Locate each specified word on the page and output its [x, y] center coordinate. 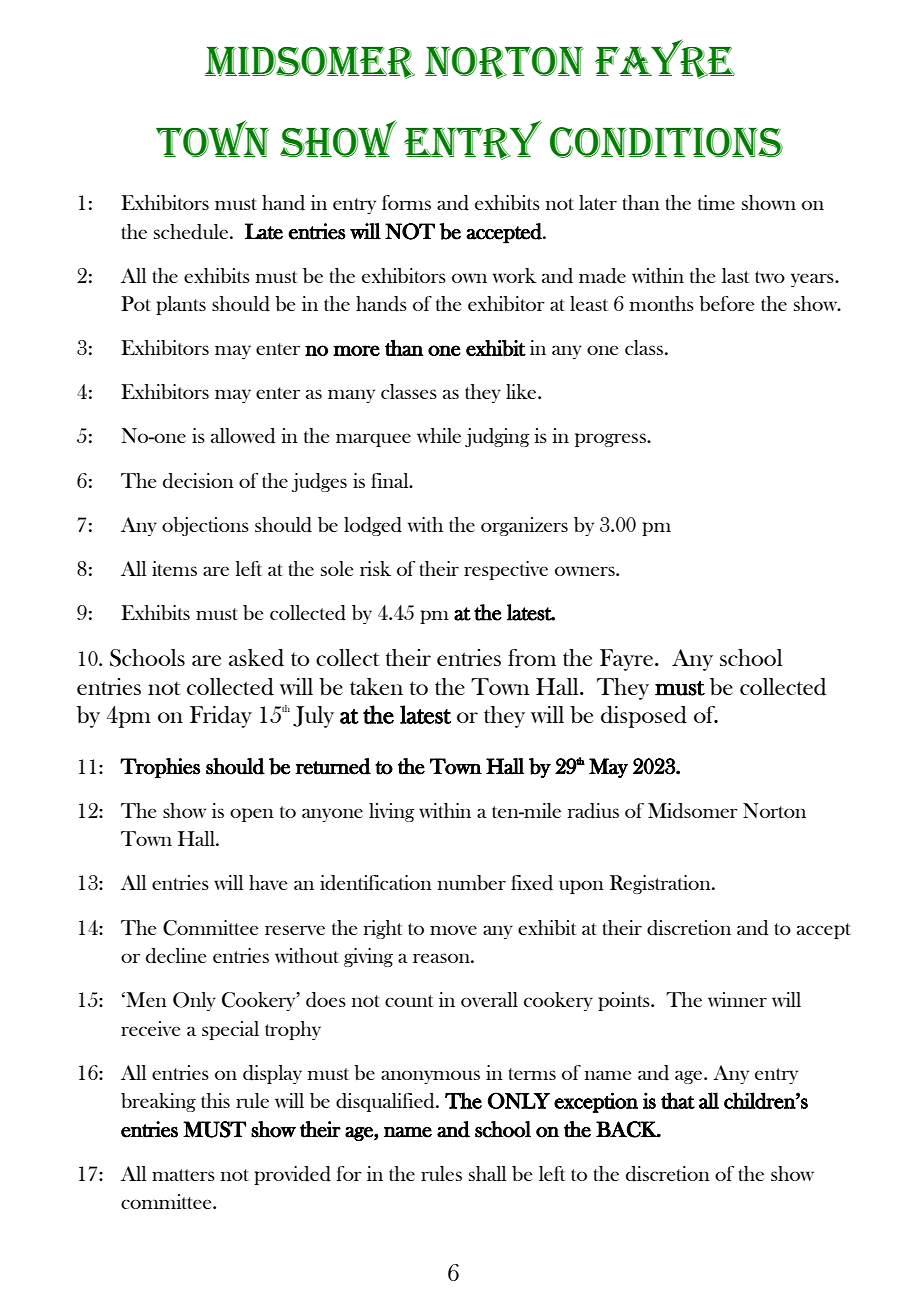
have [268, 882]
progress [611, 440]
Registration [661, 884]
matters [183, 1175]
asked [256, 658]
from [532, 657]
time [716, 202]
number [472, 882]
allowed [243, 436]
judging [497, 437]
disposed [644, 717]
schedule [192, 232]
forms [406, 202]
